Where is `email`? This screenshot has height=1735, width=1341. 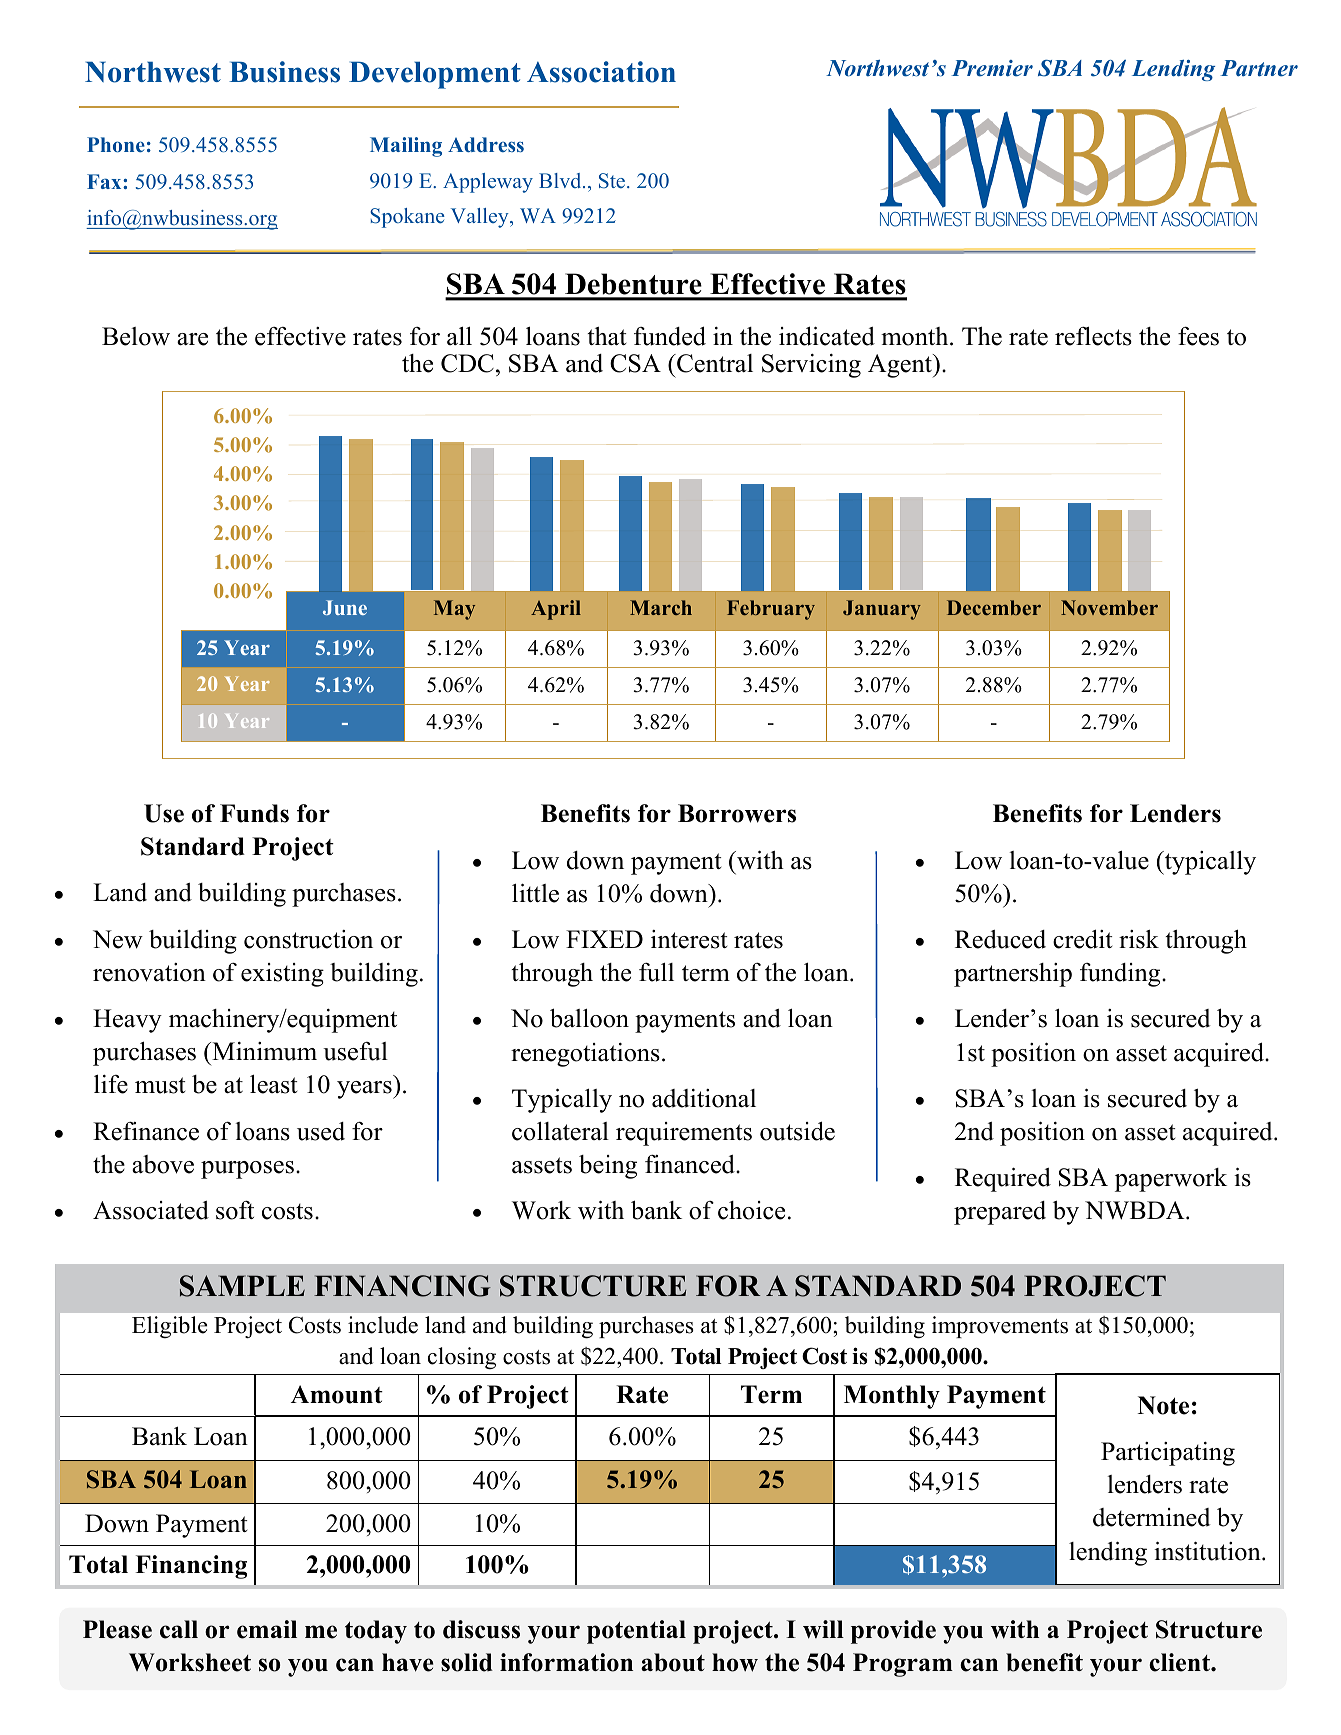
email is located at coordinates (267, 1629).
